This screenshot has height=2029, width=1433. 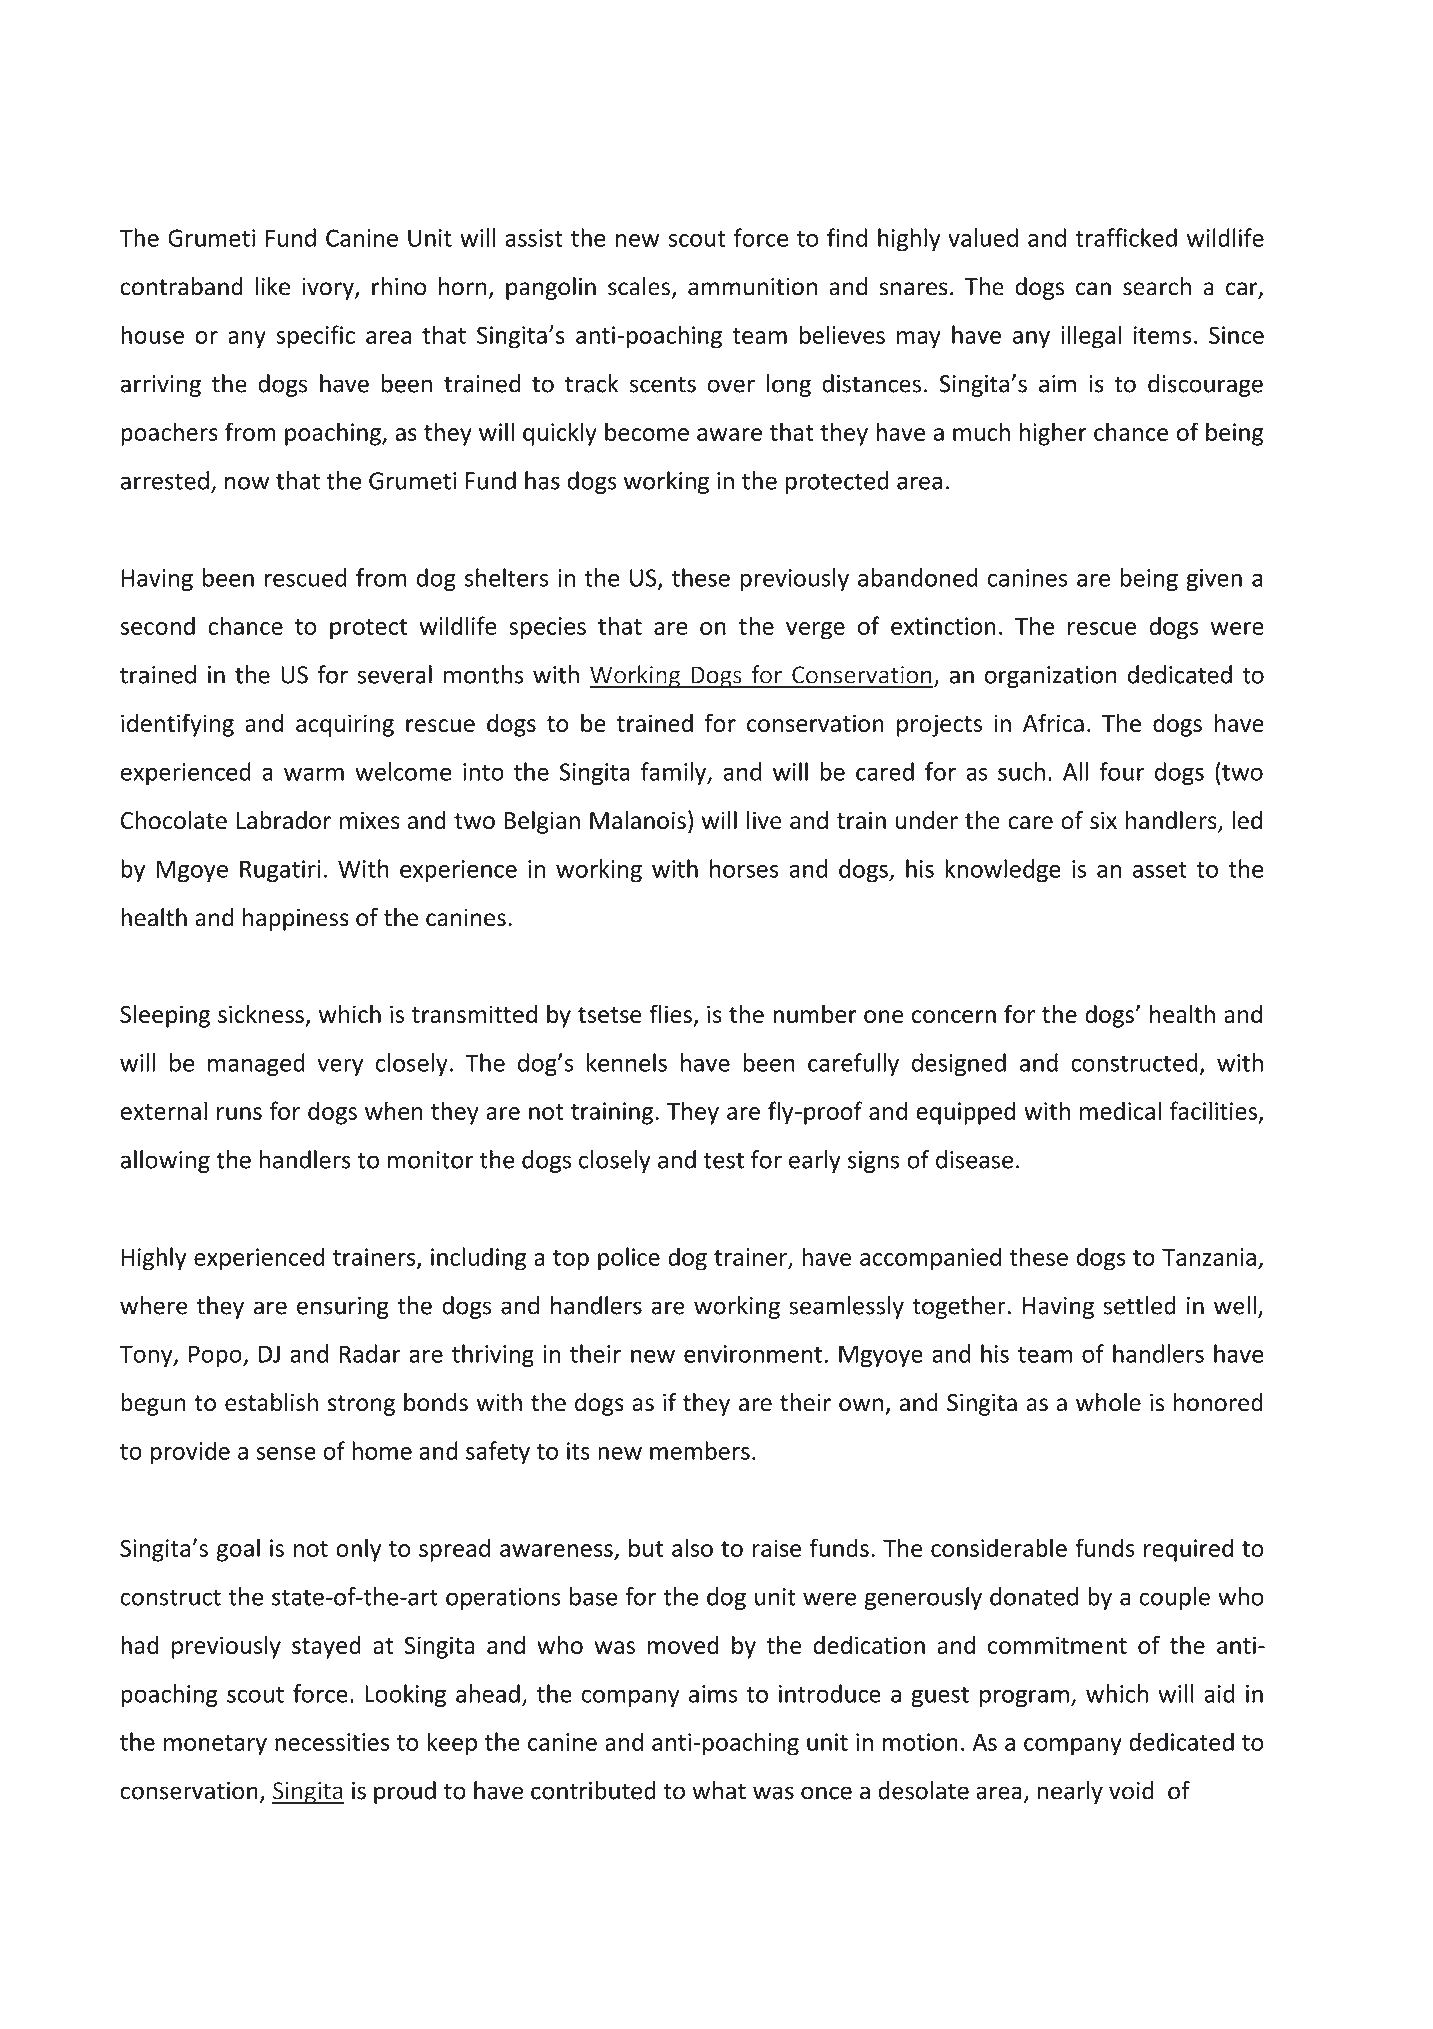 I want to click on scales, so click(x=639, y=286).
